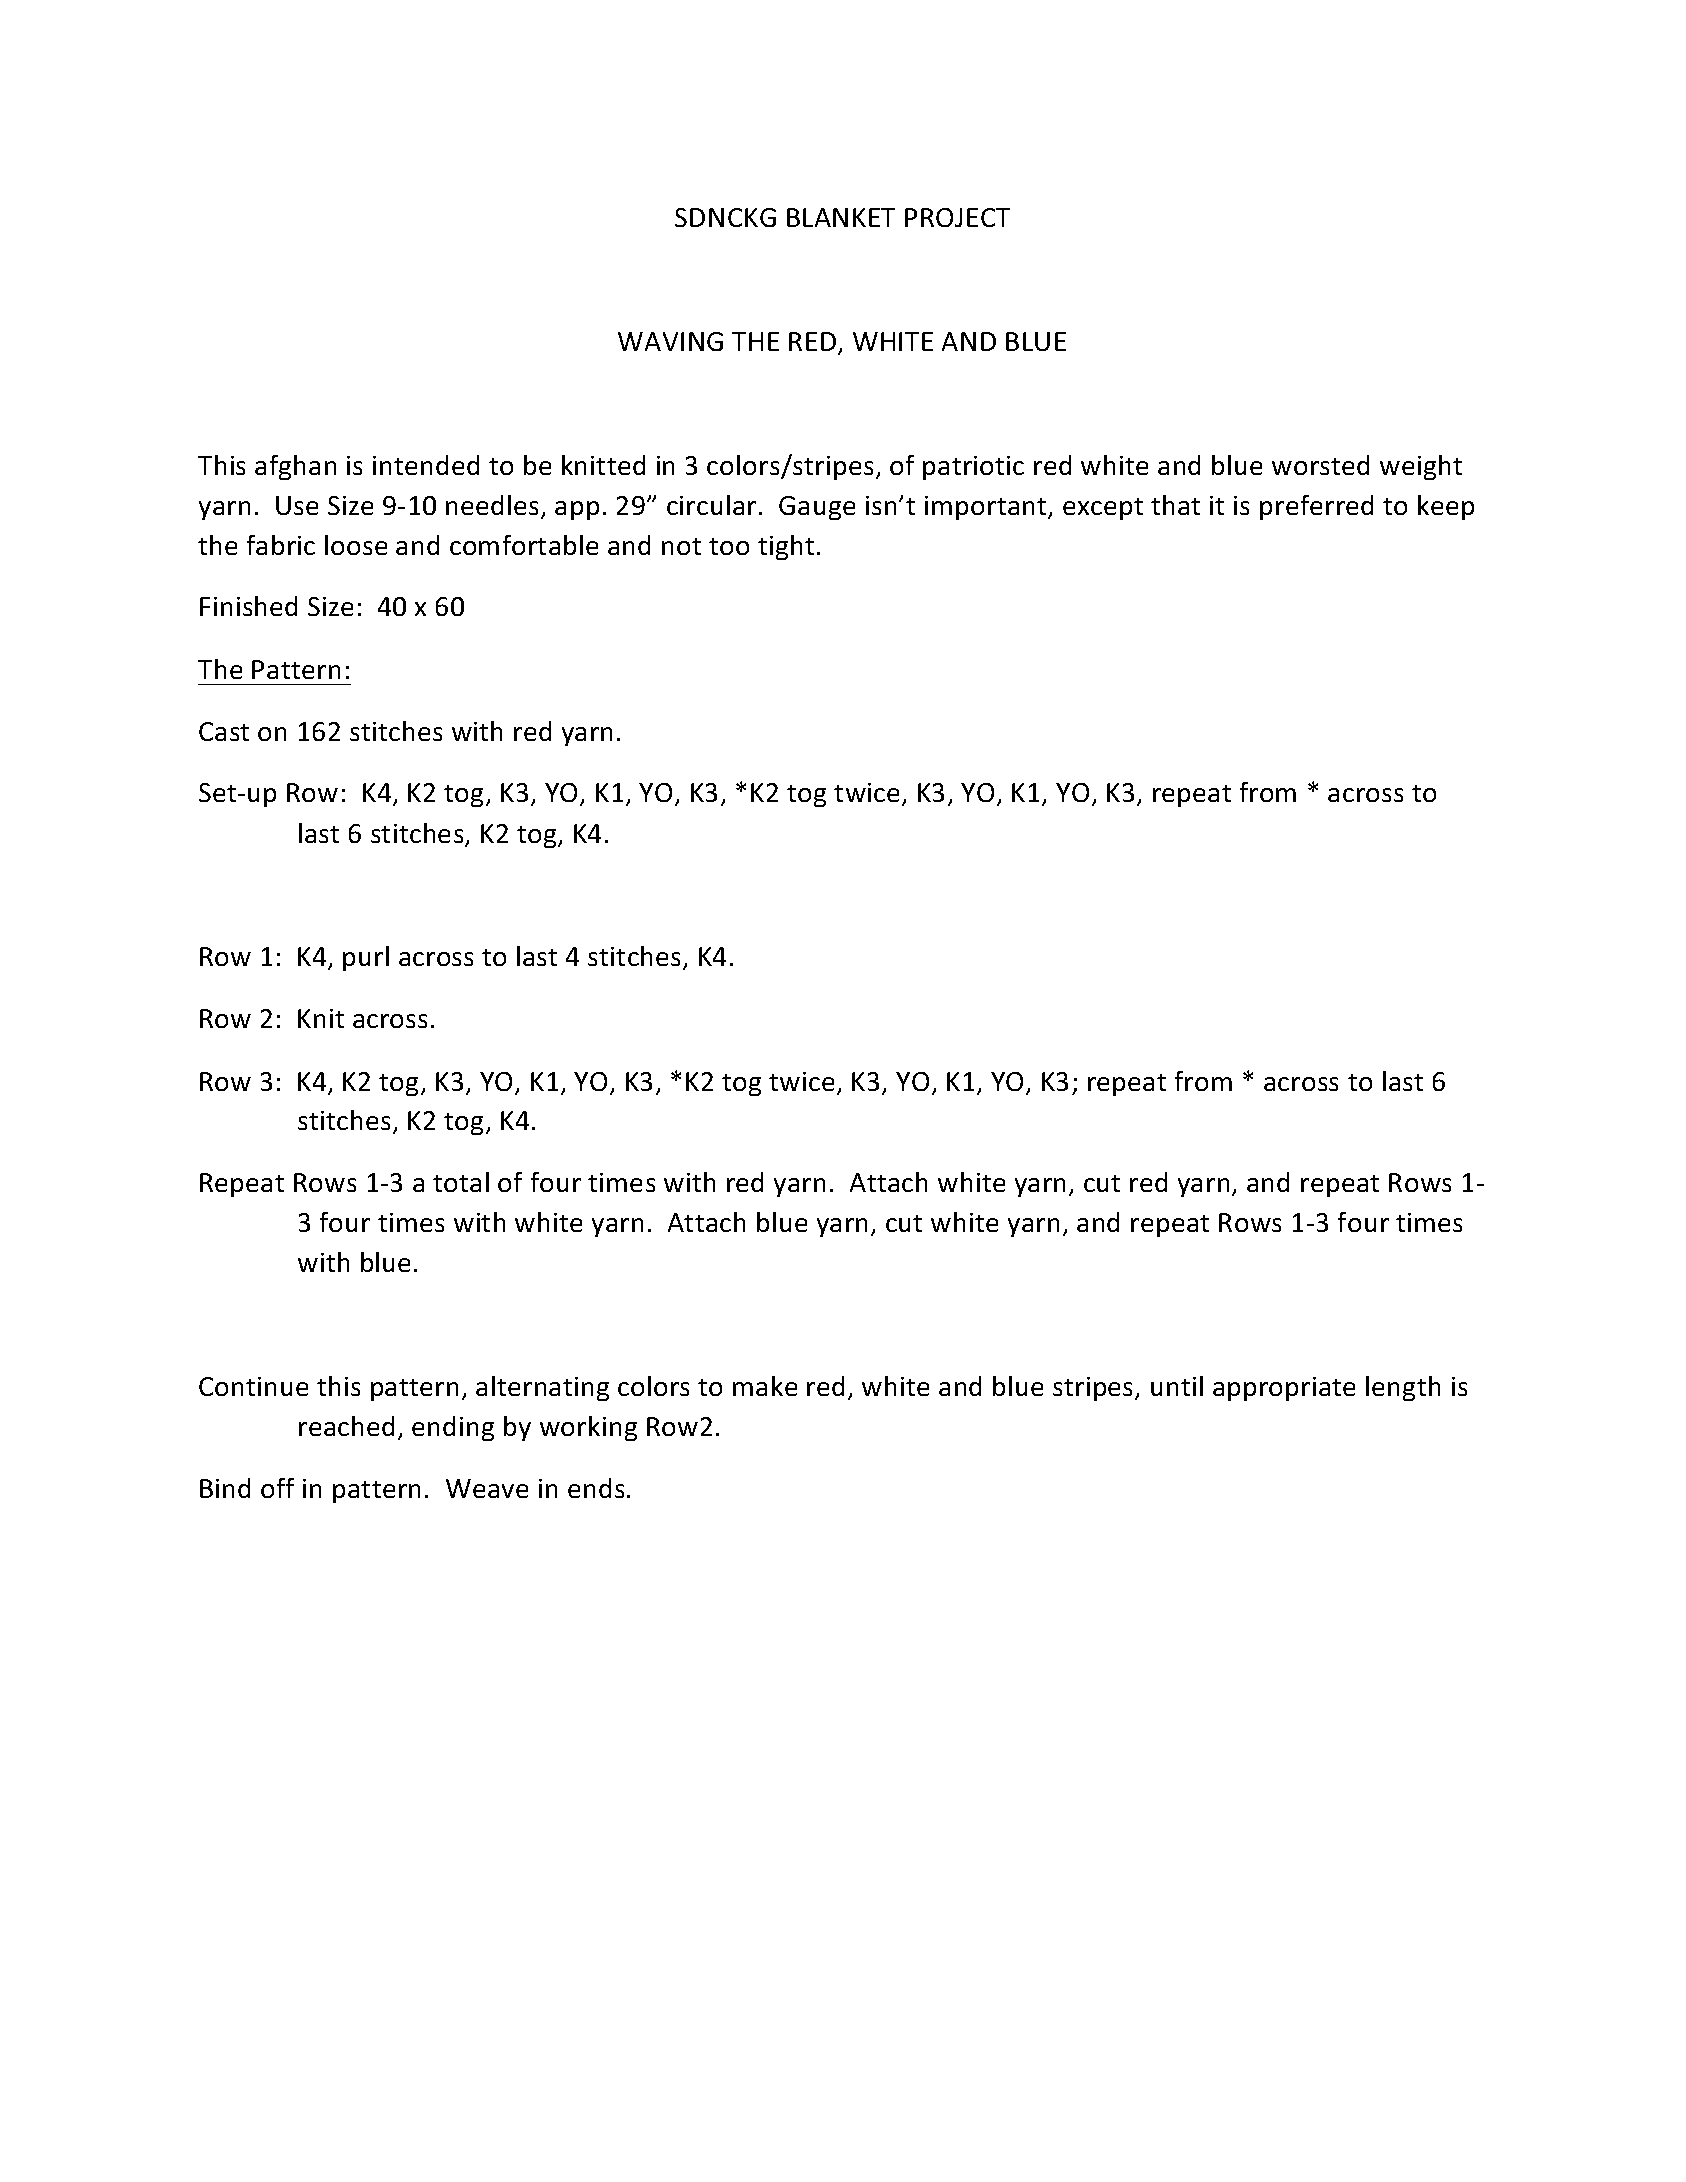  I want to click on loose, so click(356, 545).
